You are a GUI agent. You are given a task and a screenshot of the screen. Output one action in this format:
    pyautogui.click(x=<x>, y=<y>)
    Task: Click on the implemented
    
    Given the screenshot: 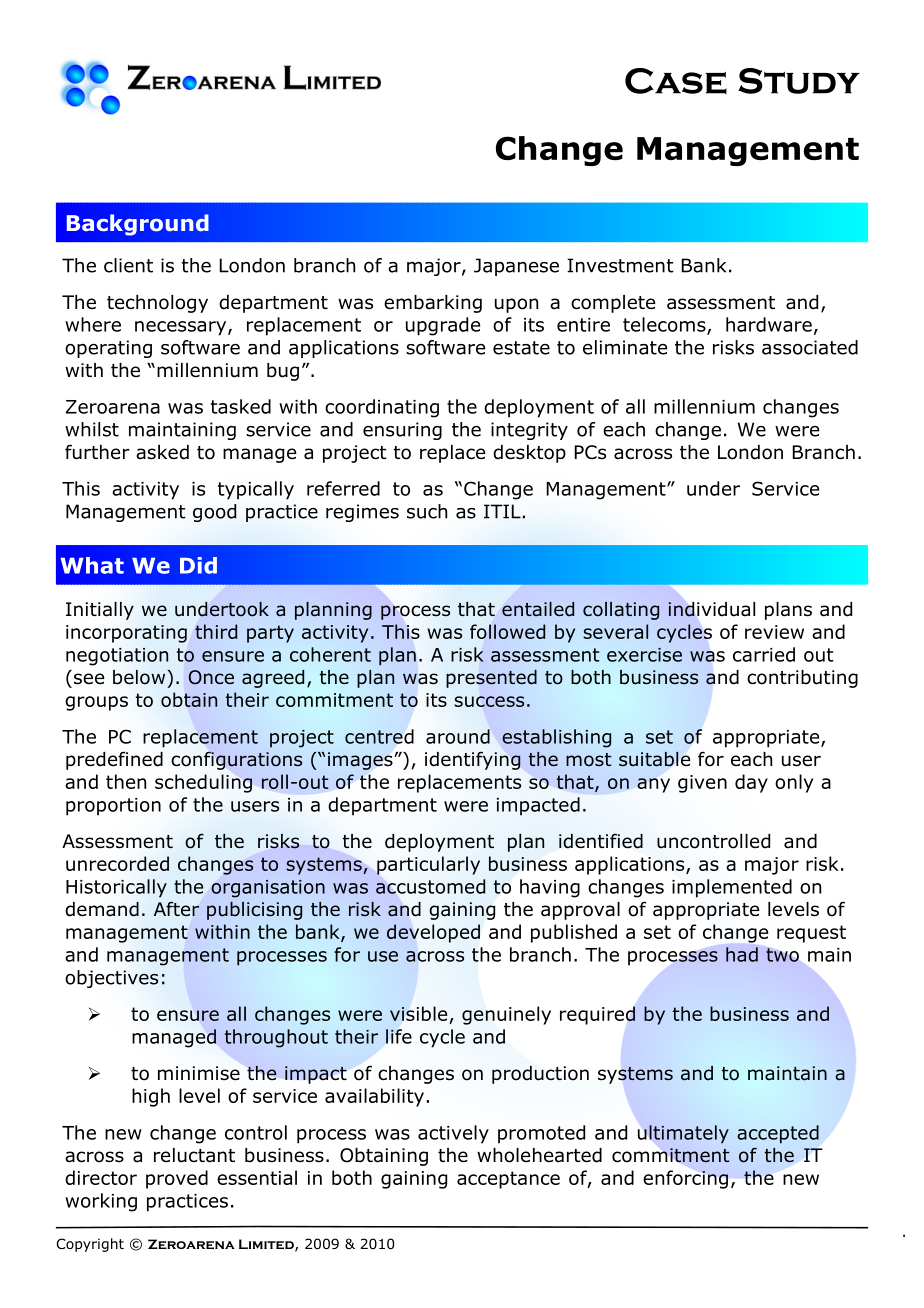 What is the action you would take?
    pyautogui.click(x=732, y=888)
